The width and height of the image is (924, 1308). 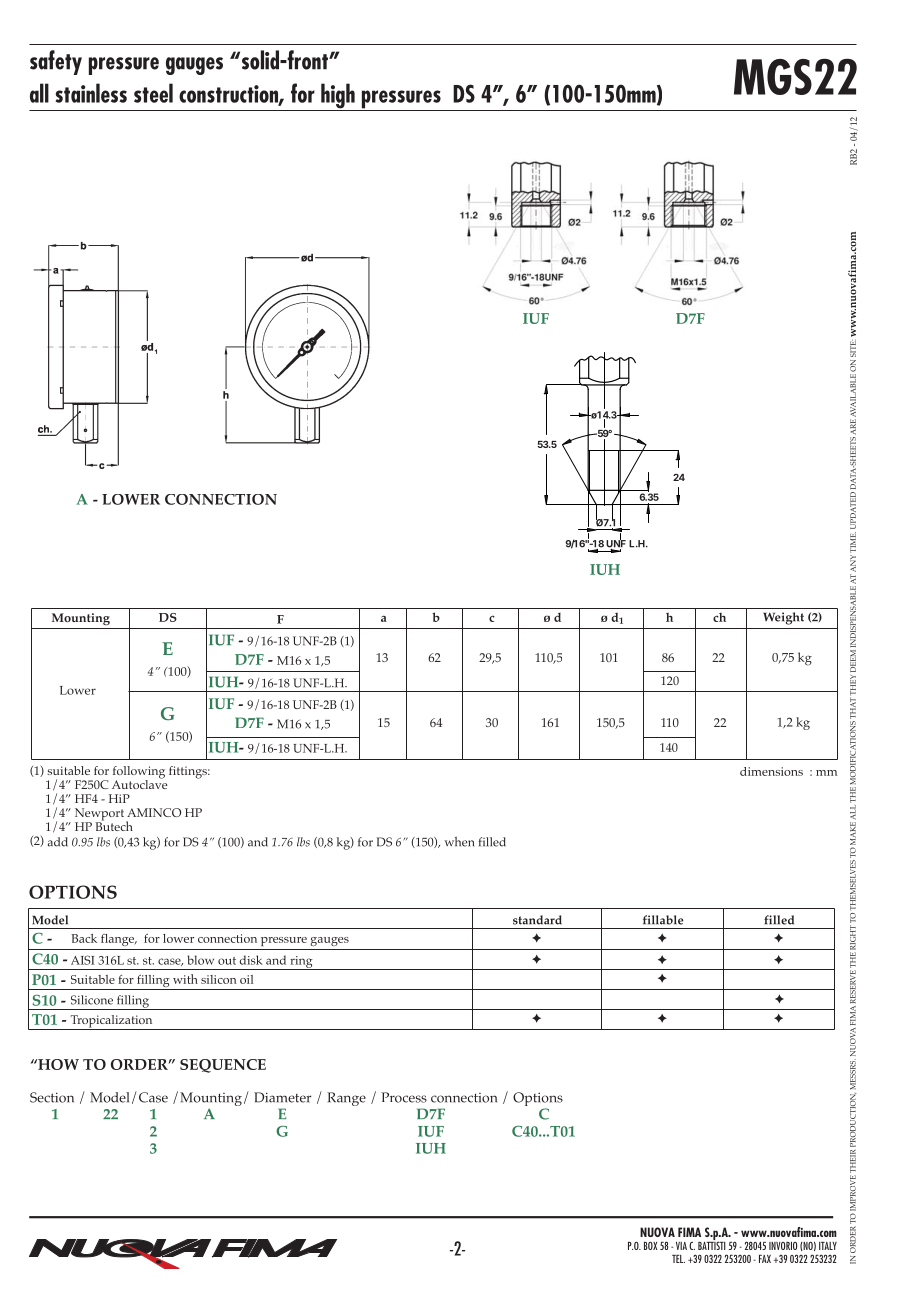 What do you see at coordinates (52, 1097) in the image?
I see `Section` at bounding box center [52, 1097].
